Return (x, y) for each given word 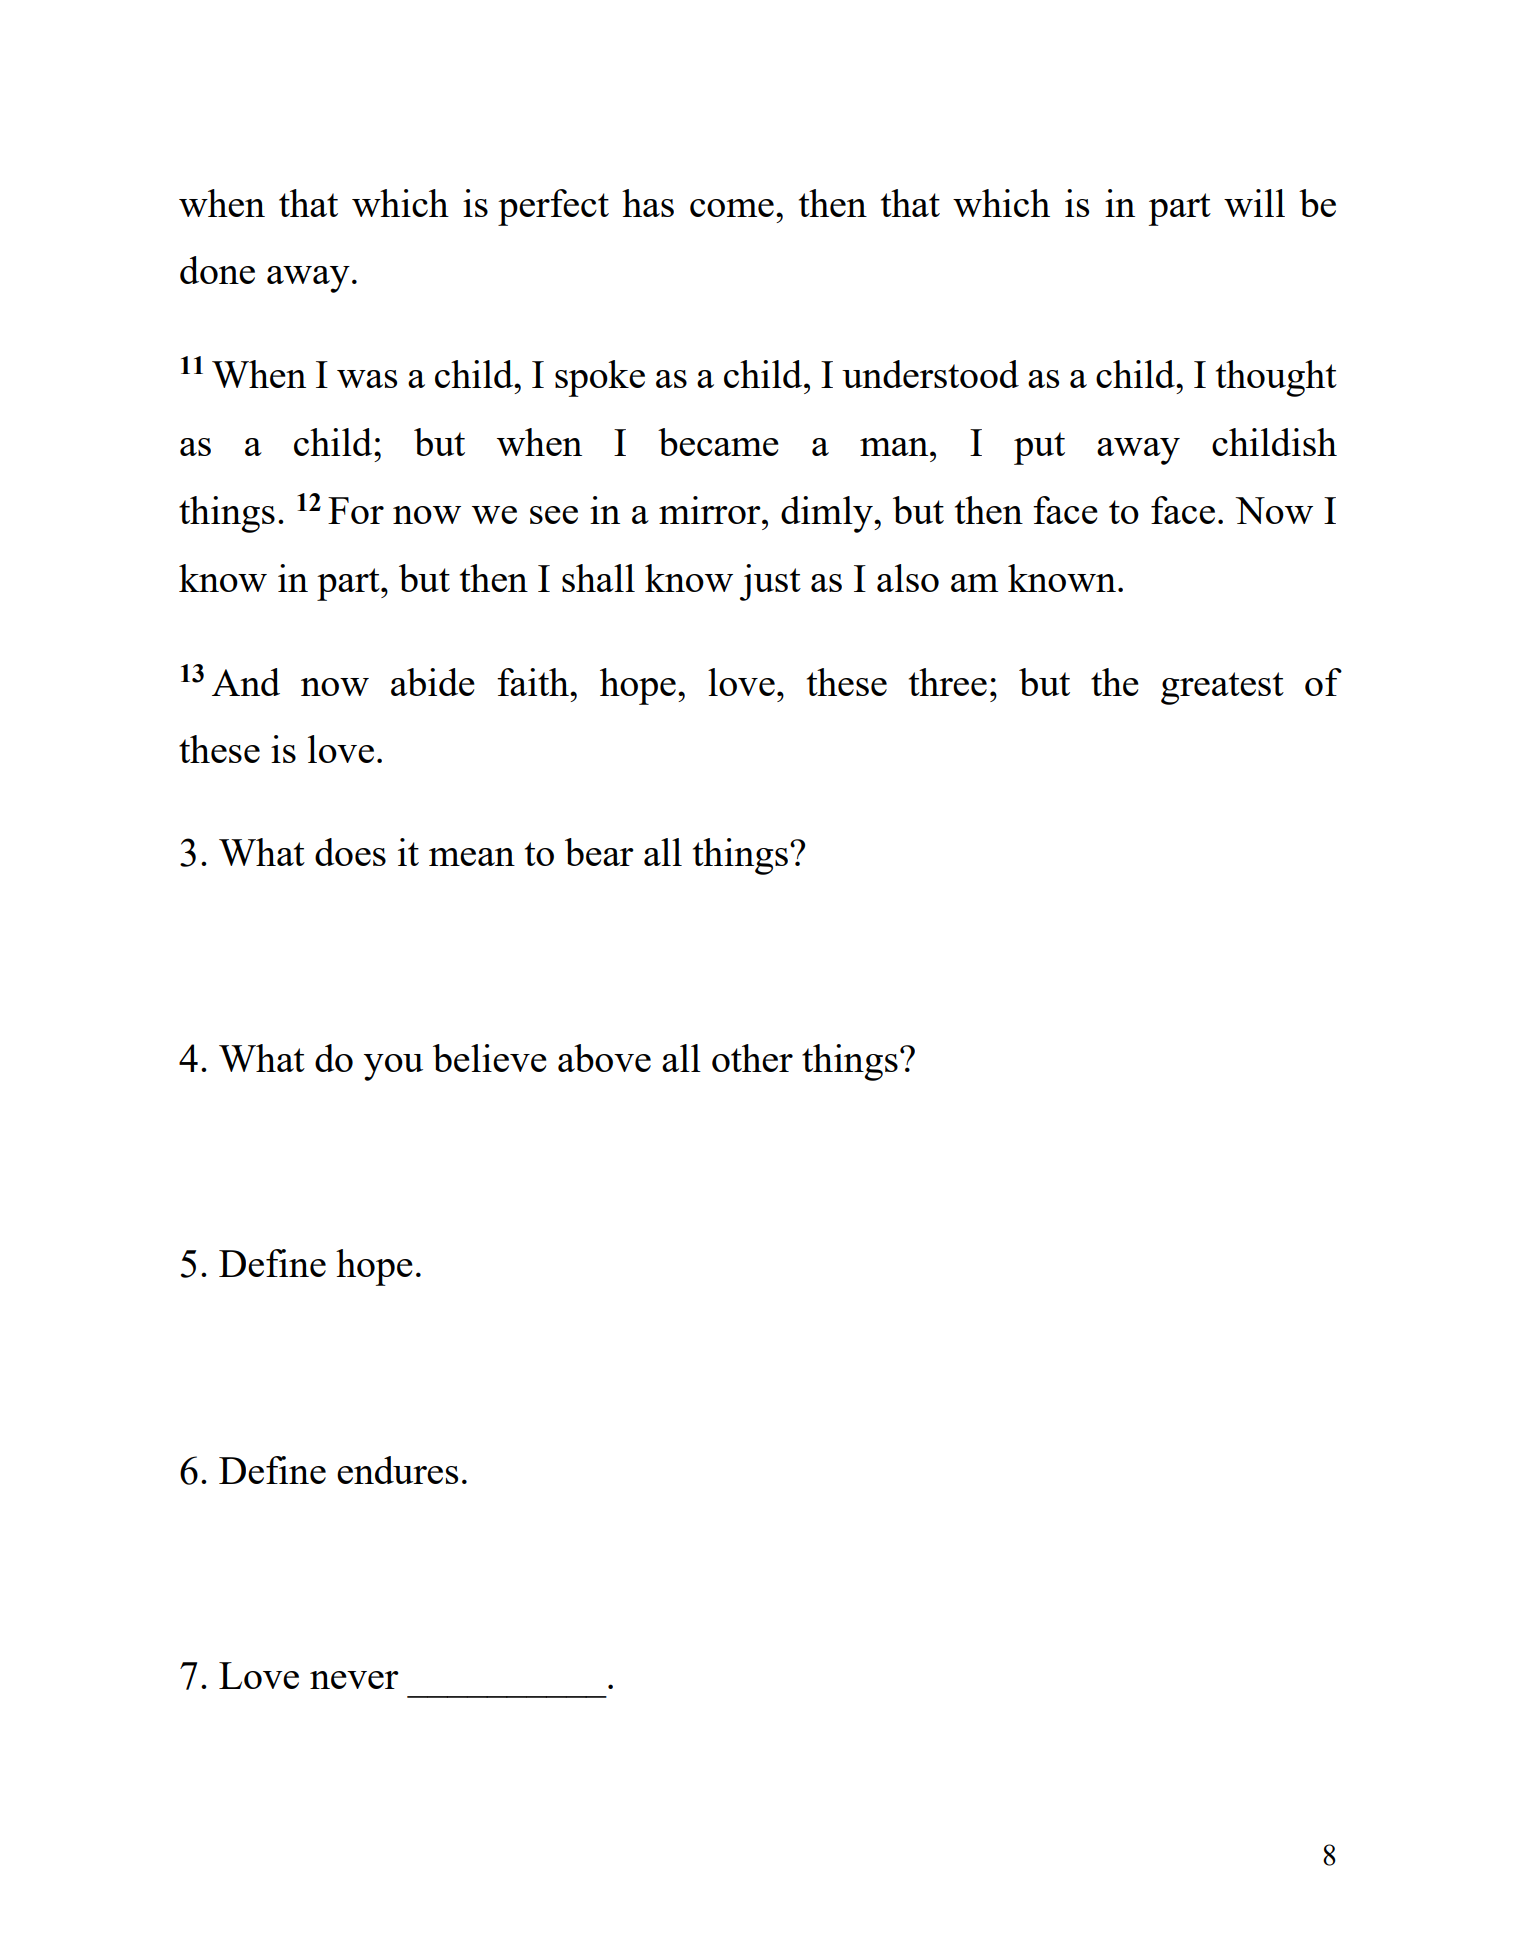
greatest (1222, 688)
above (604, 1058)
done (217, 270)
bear (599, 852)
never (354, 1680)
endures (397, 1470)
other (752, 1058)
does (350, 852)
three (948, 682)
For (356, 510)
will (1254, 203)
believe (490, 1058)
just (770, 582)
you (393, 1067)
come (732, 208)
